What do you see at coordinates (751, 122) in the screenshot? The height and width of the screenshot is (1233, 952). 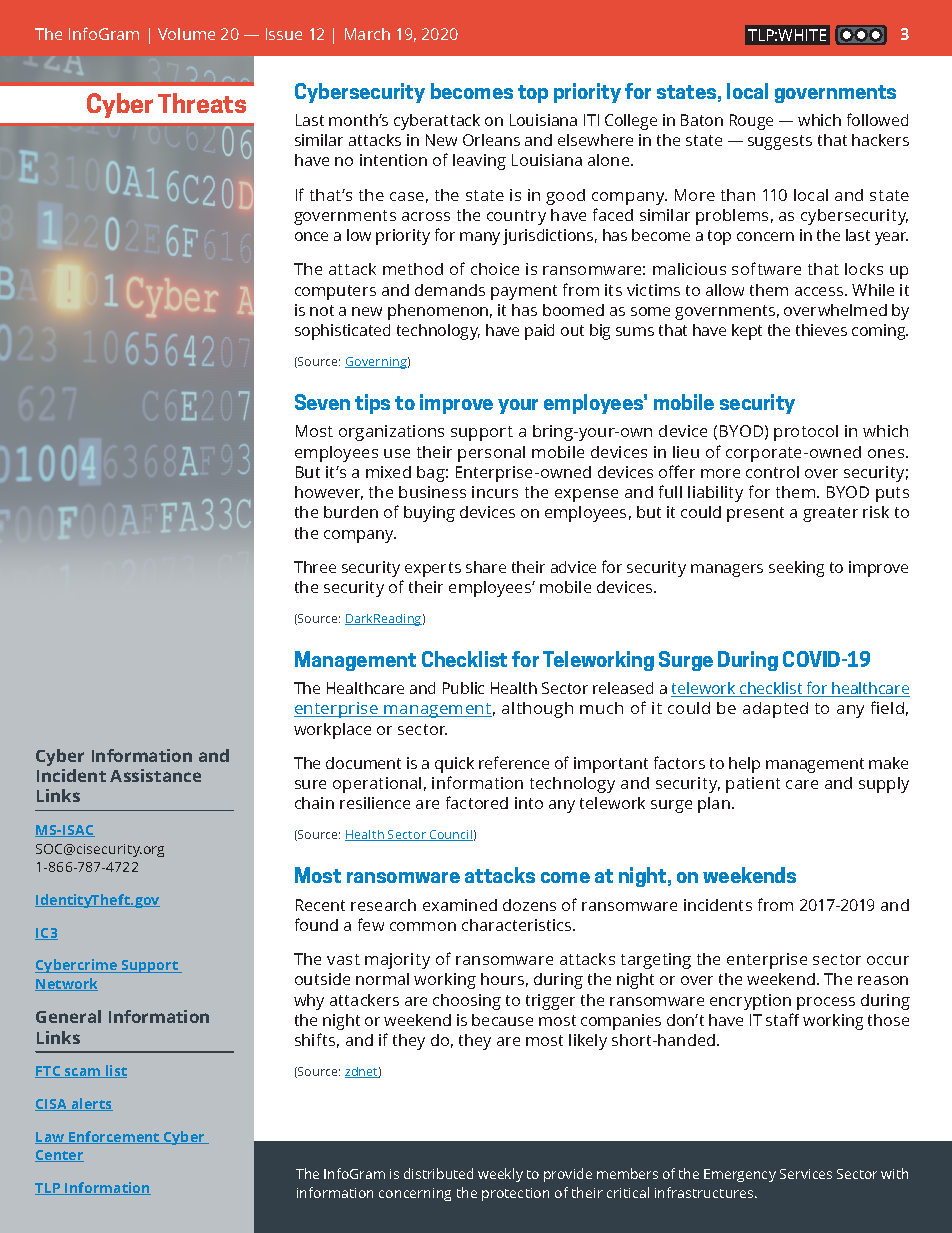 I see `Rouge` at bounding box center [751, 122].
